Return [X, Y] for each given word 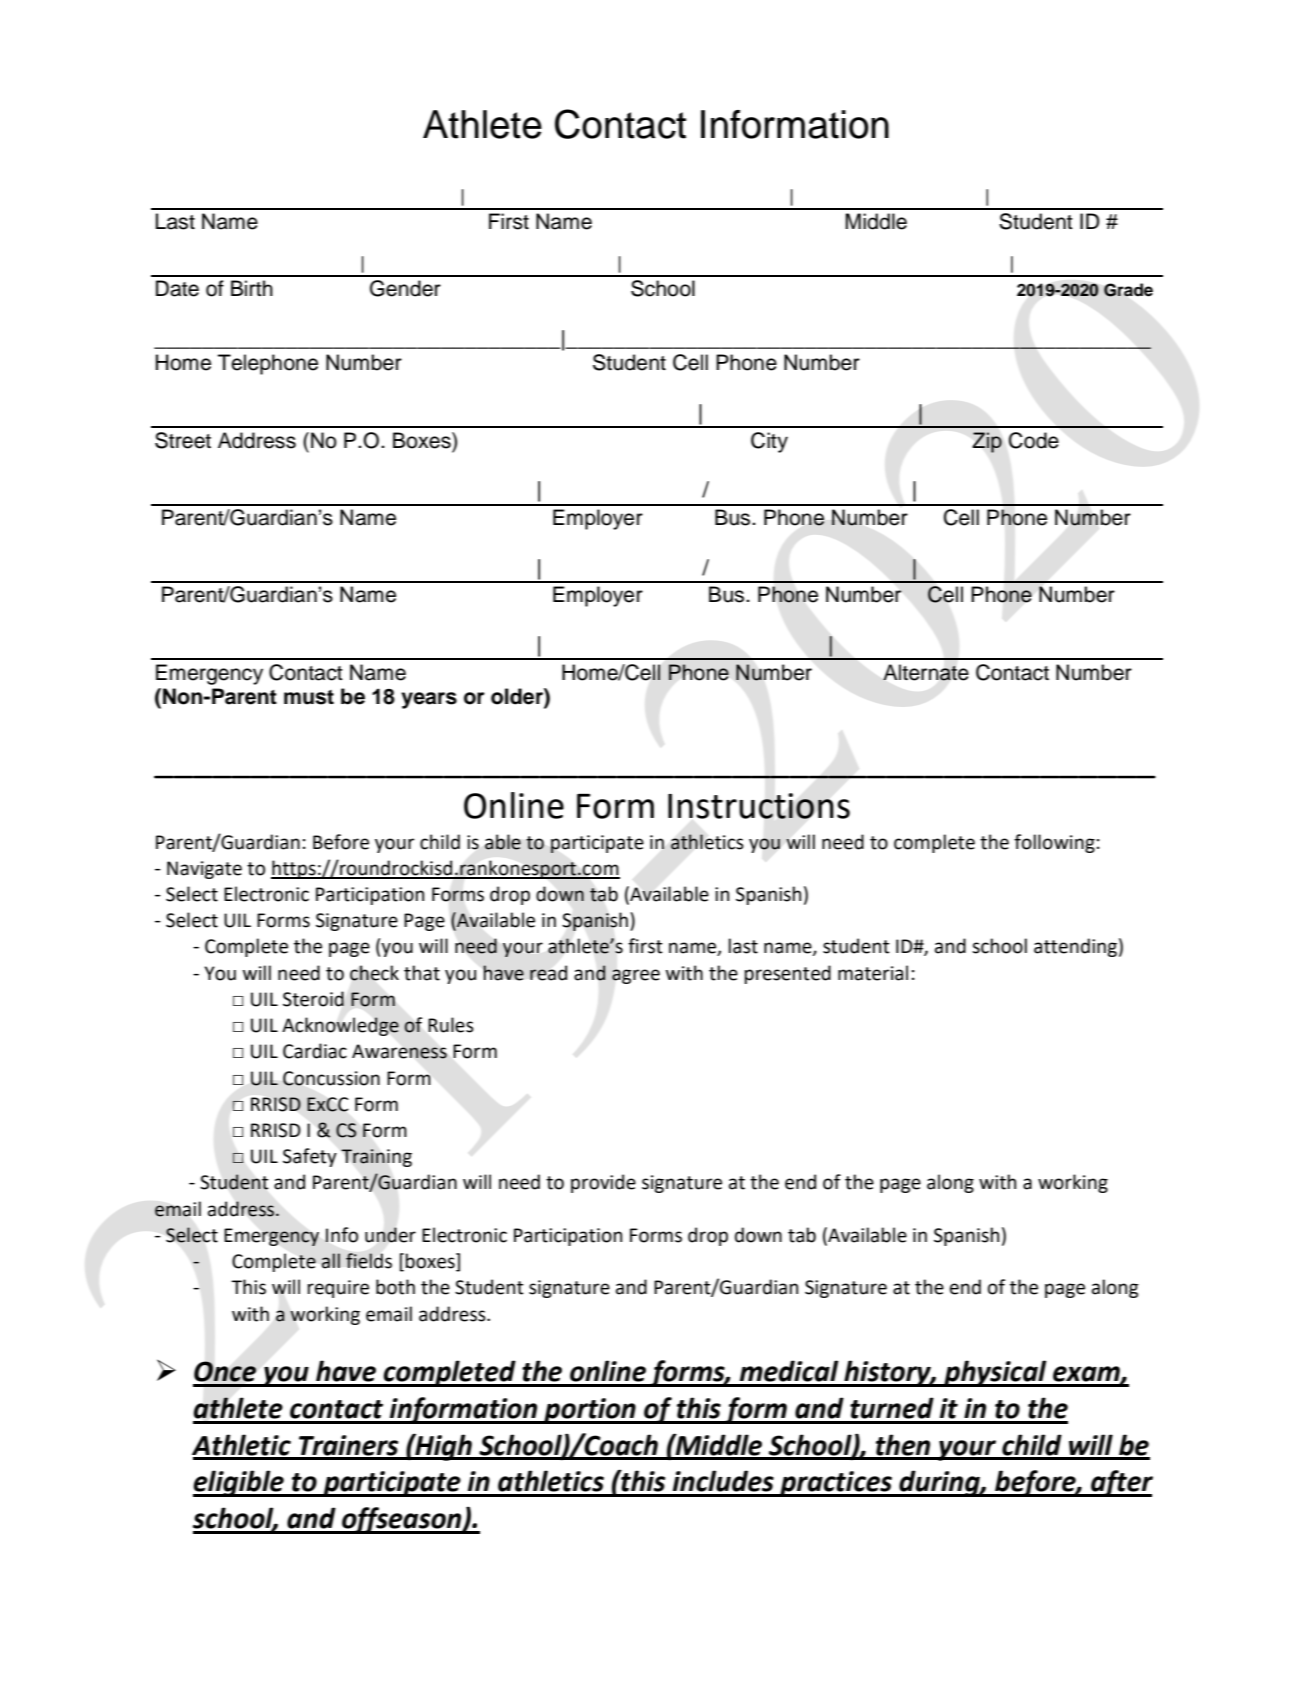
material [873, 973]
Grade [1128, 290]
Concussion [331, 1078]
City [769, 442]
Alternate [926, 672]
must [309, 697]
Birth [252, 288]
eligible [239, 1483]
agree [636, 976]
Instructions [759, 806]
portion [590, 1411]
